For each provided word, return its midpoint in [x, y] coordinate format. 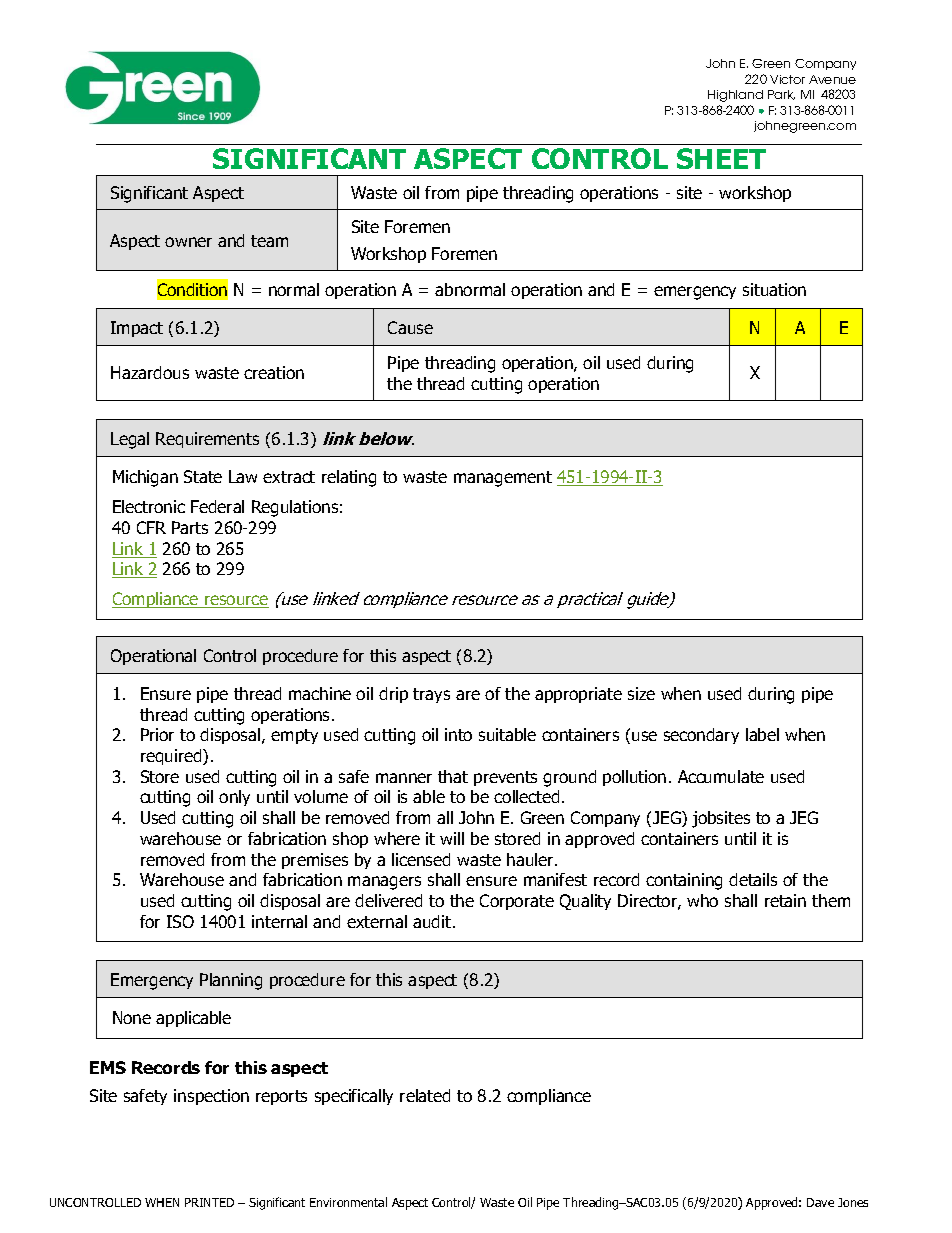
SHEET [721, 158]
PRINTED [209, 1202]
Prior [157, 734]
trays [431, 695]
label [762, 734]
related [425, 1095]
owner [188, 242]
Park [781, 95]
